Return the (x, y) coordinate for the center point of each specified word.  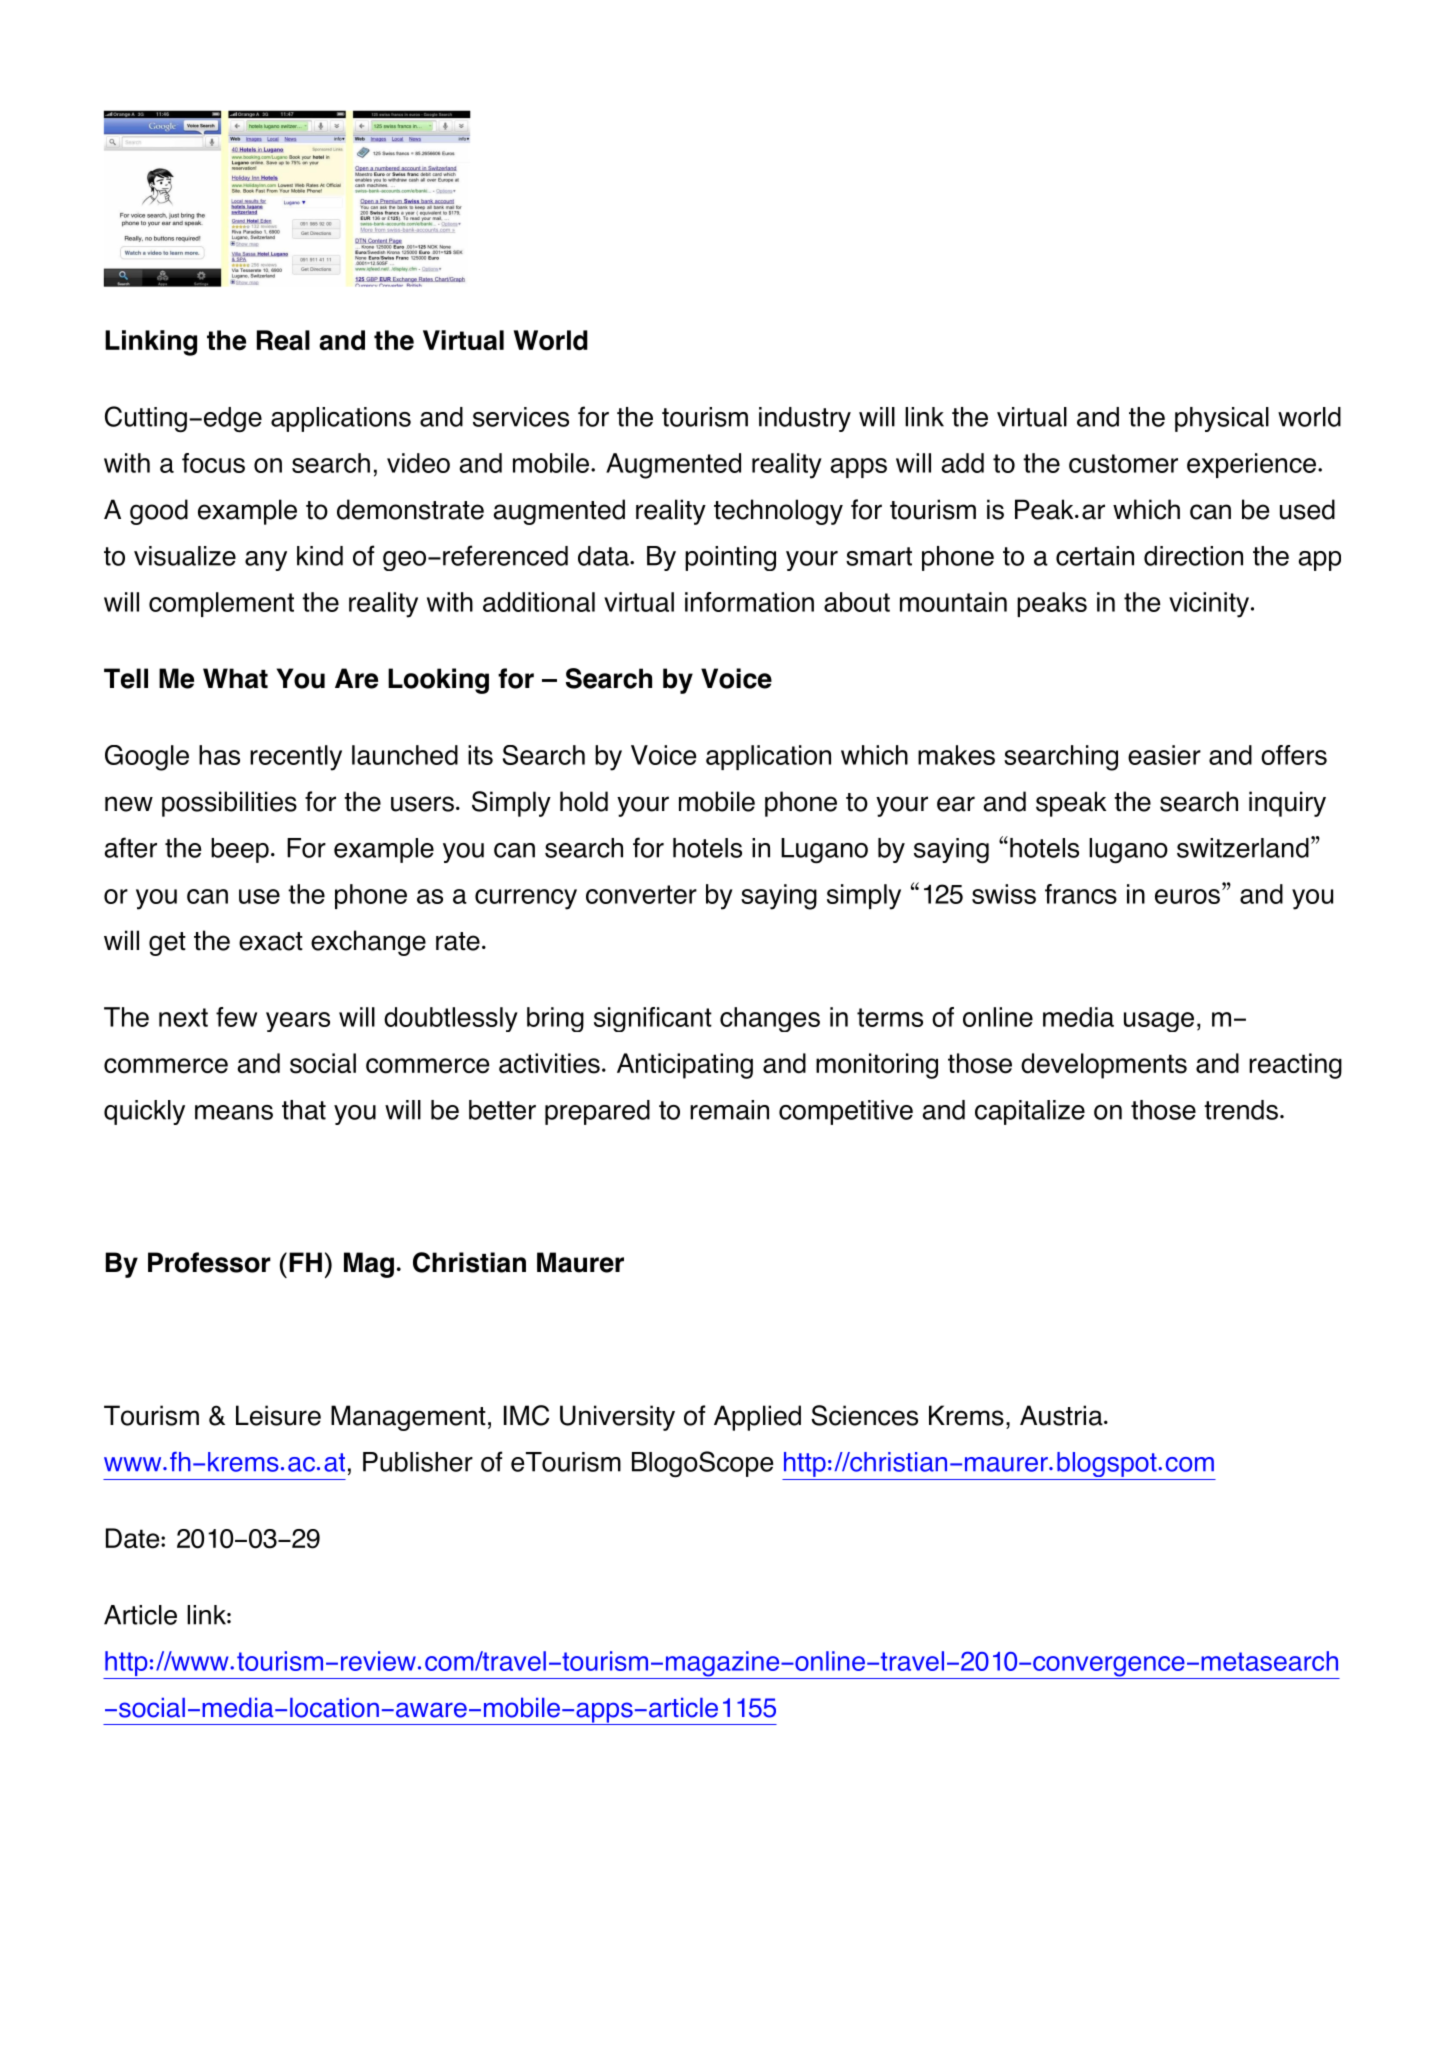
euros (1187, 896)
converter (641, 894)
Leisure (278, 1415)
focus (213, 463)
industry (805, 419)
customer (1123, 463)
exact (271, 941)
